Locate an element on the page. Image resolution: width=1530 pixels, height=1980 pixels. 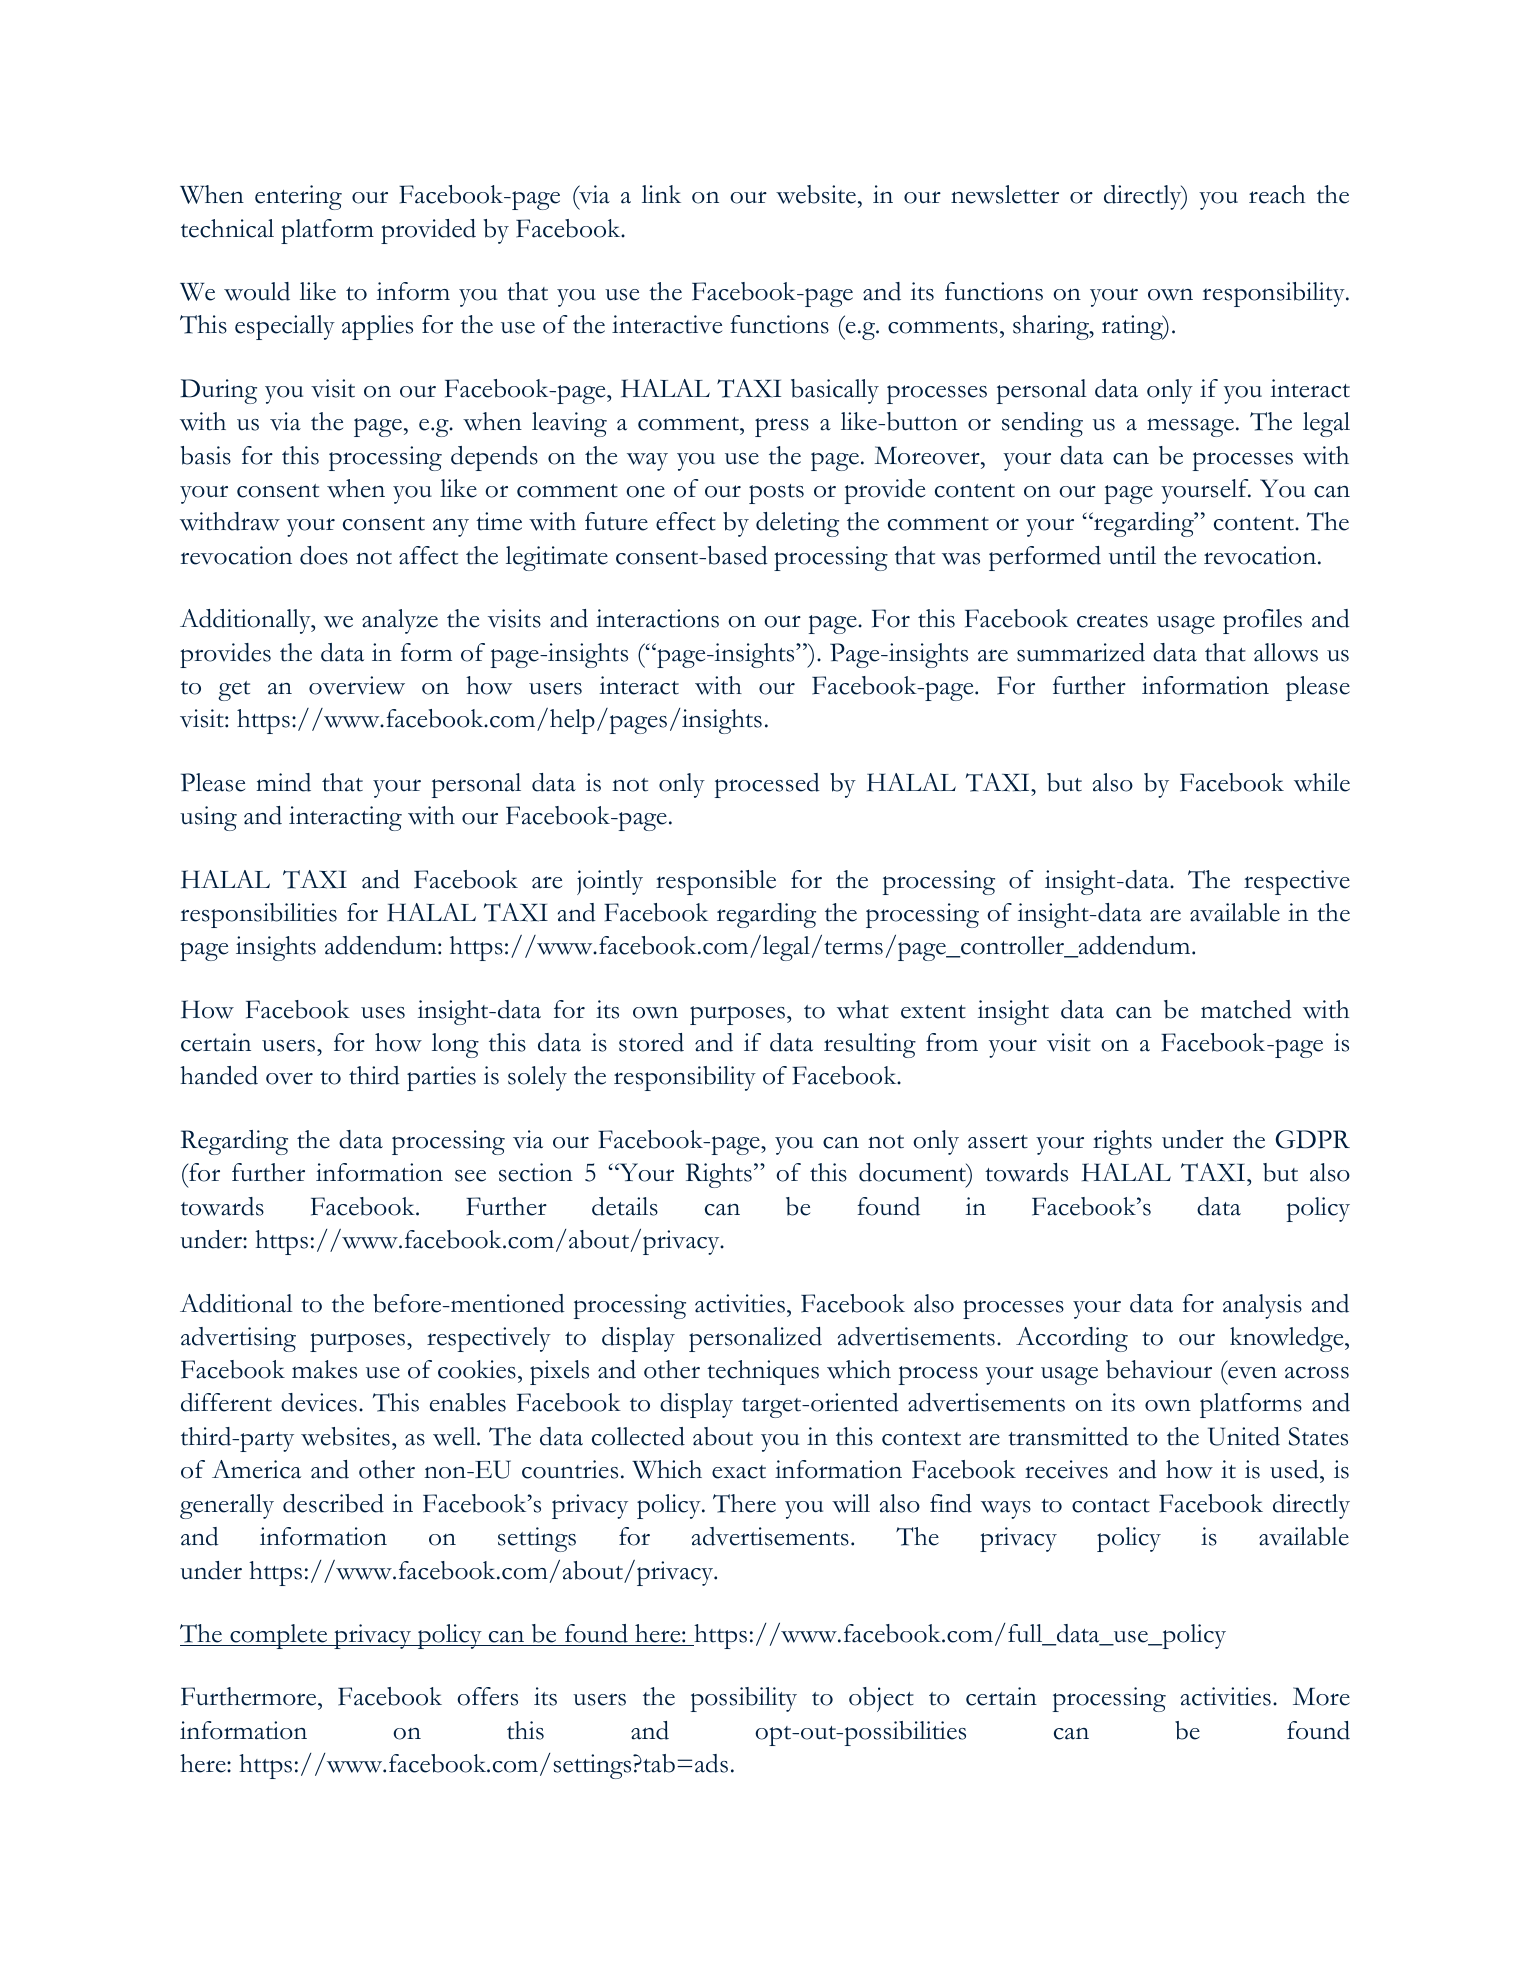
link is located at coordinates (661, 194).
